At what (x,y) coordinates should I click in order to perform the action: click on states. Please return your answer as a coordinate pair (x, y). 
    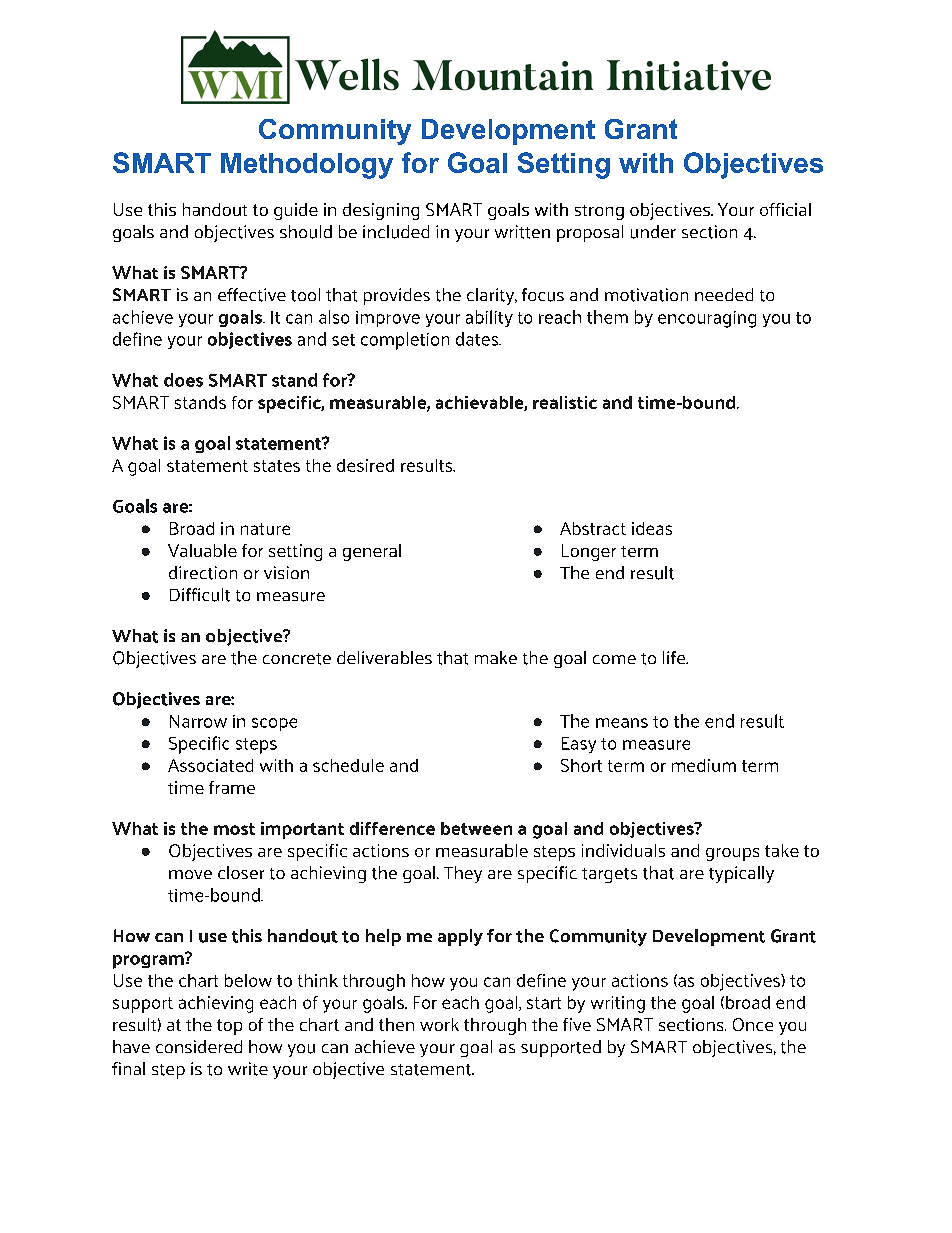
    Looking at the image, I should click on (277, 466).
